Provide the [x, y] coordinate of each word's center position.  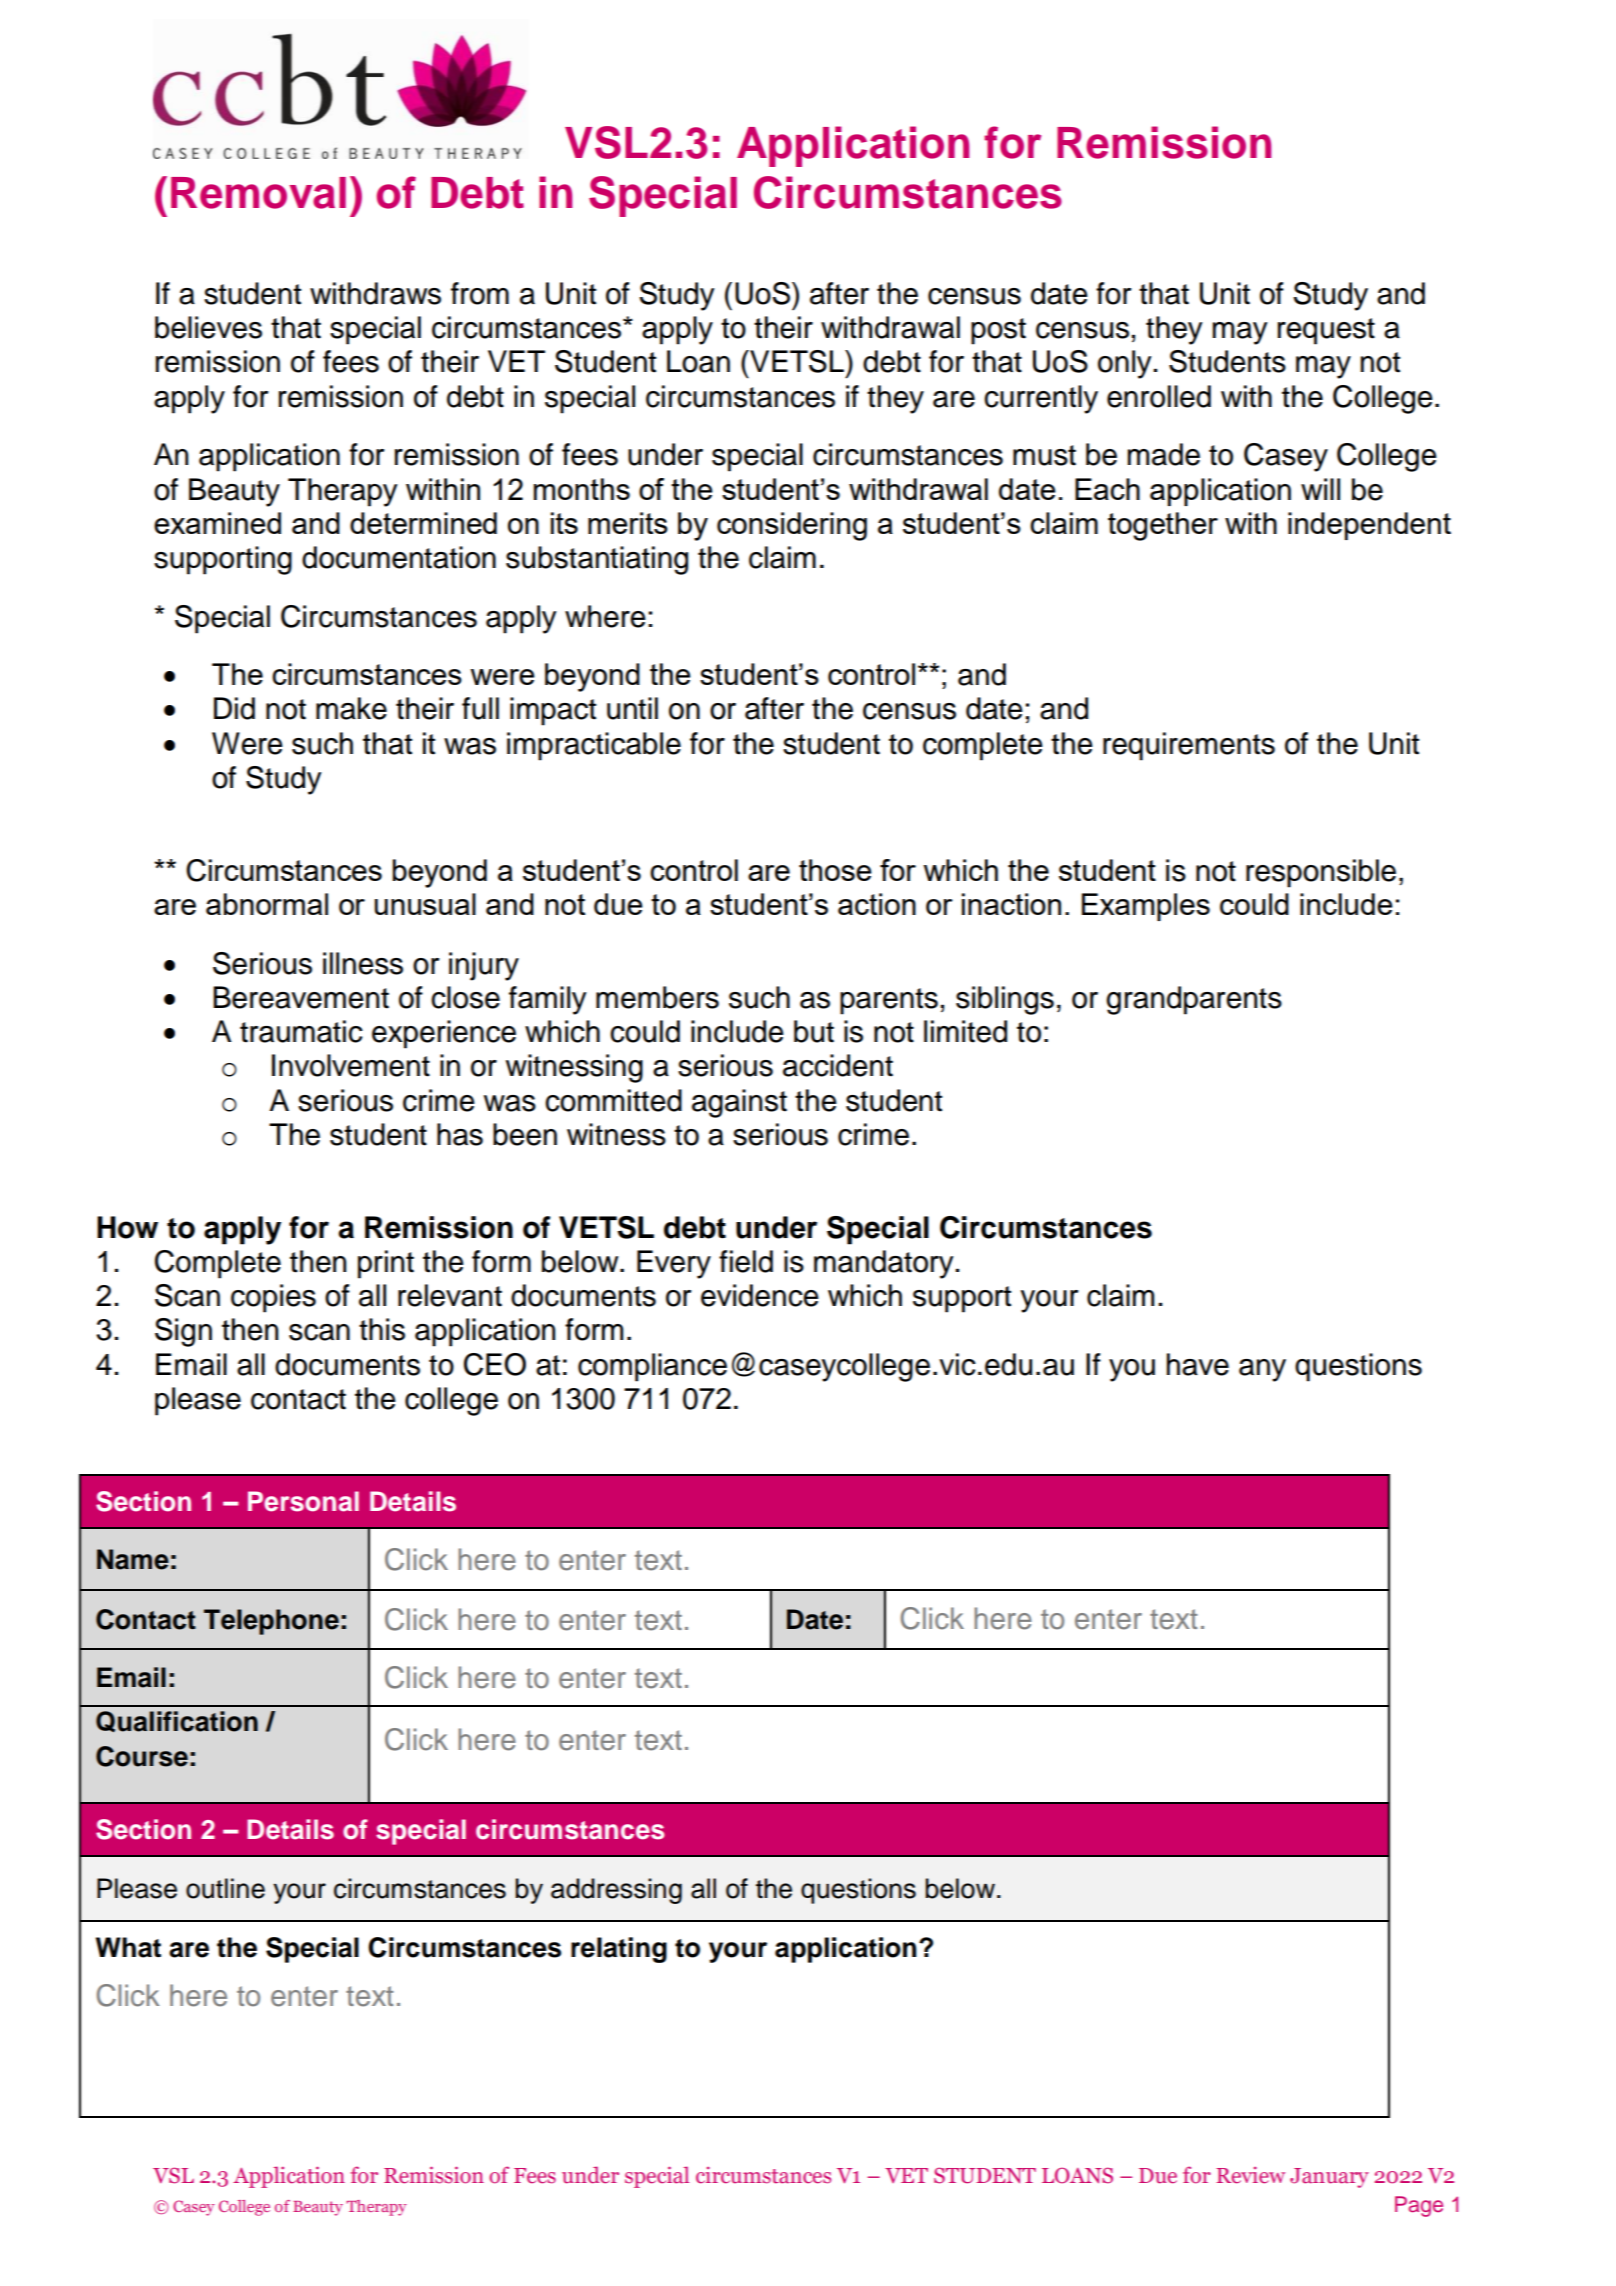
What [128, 1947]
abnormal [267, 904]
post [998, 331]
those [835, 870]
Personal [303, 1501]
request [1326, 331]
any [1262, 1370]
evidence [760, 1295]
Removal [258, 193]
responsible [1321, 873]
